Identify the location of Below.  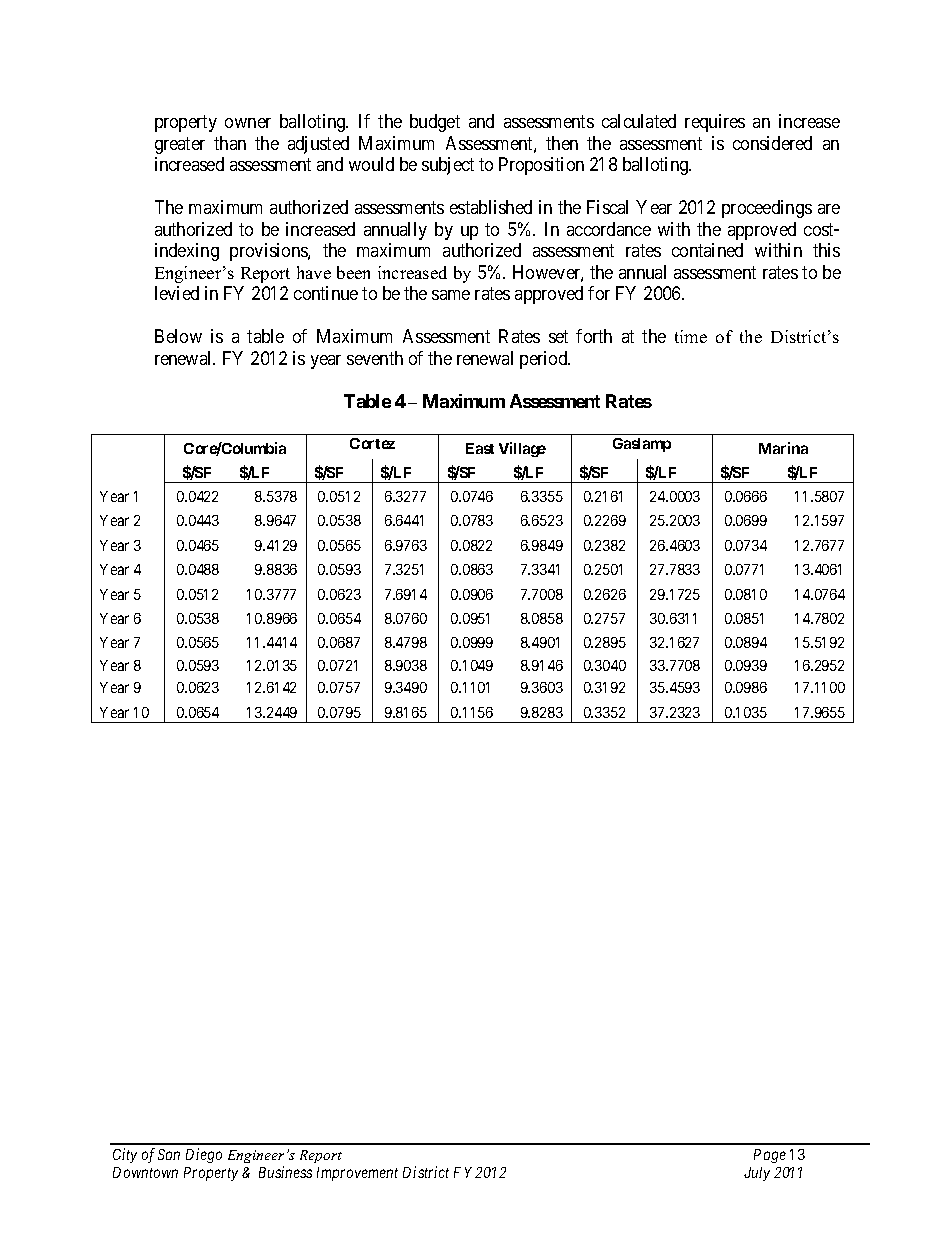
(178, 336).
